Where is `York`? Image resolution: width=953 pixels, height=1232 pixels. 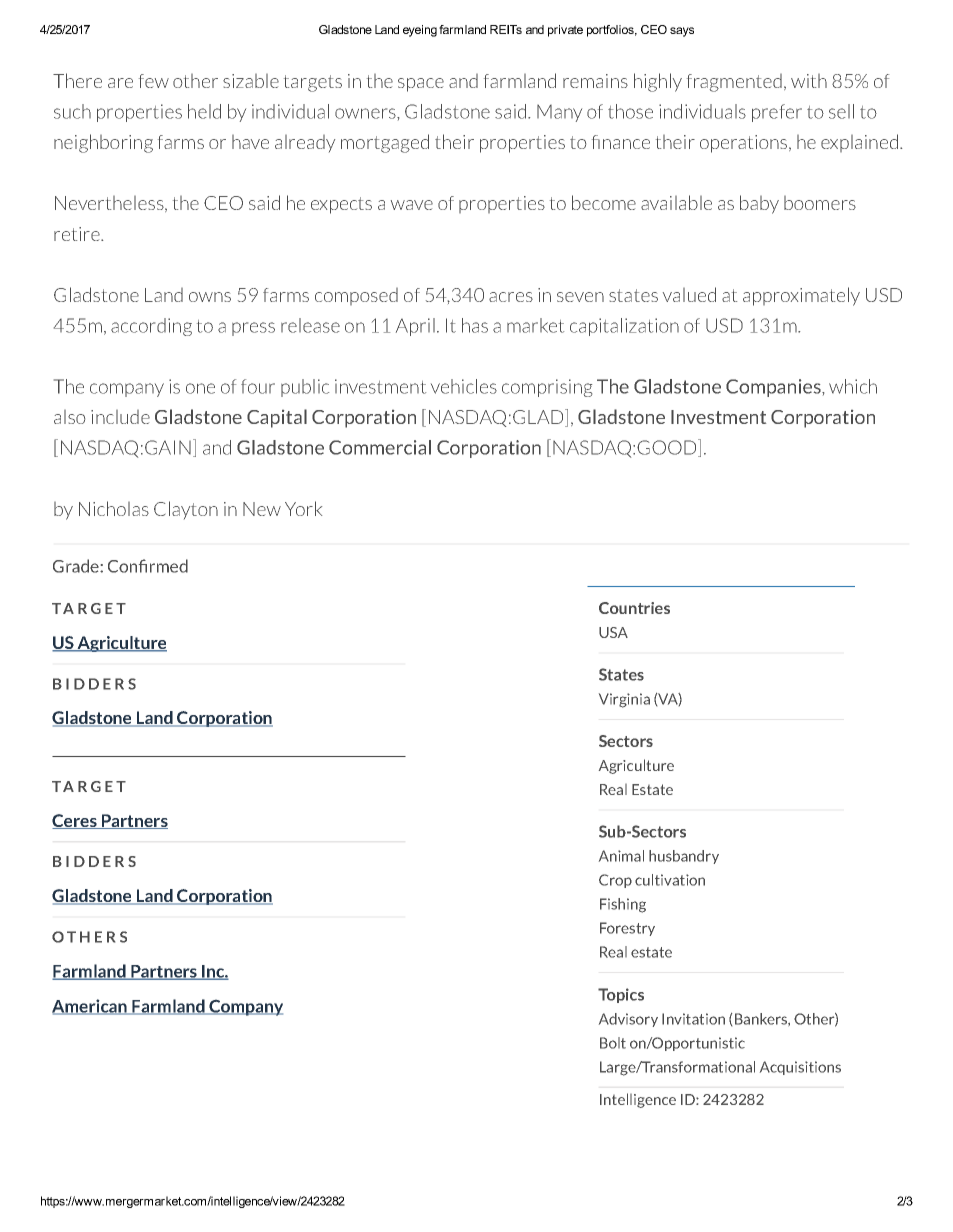
York is located at coordinates (303, 508).
